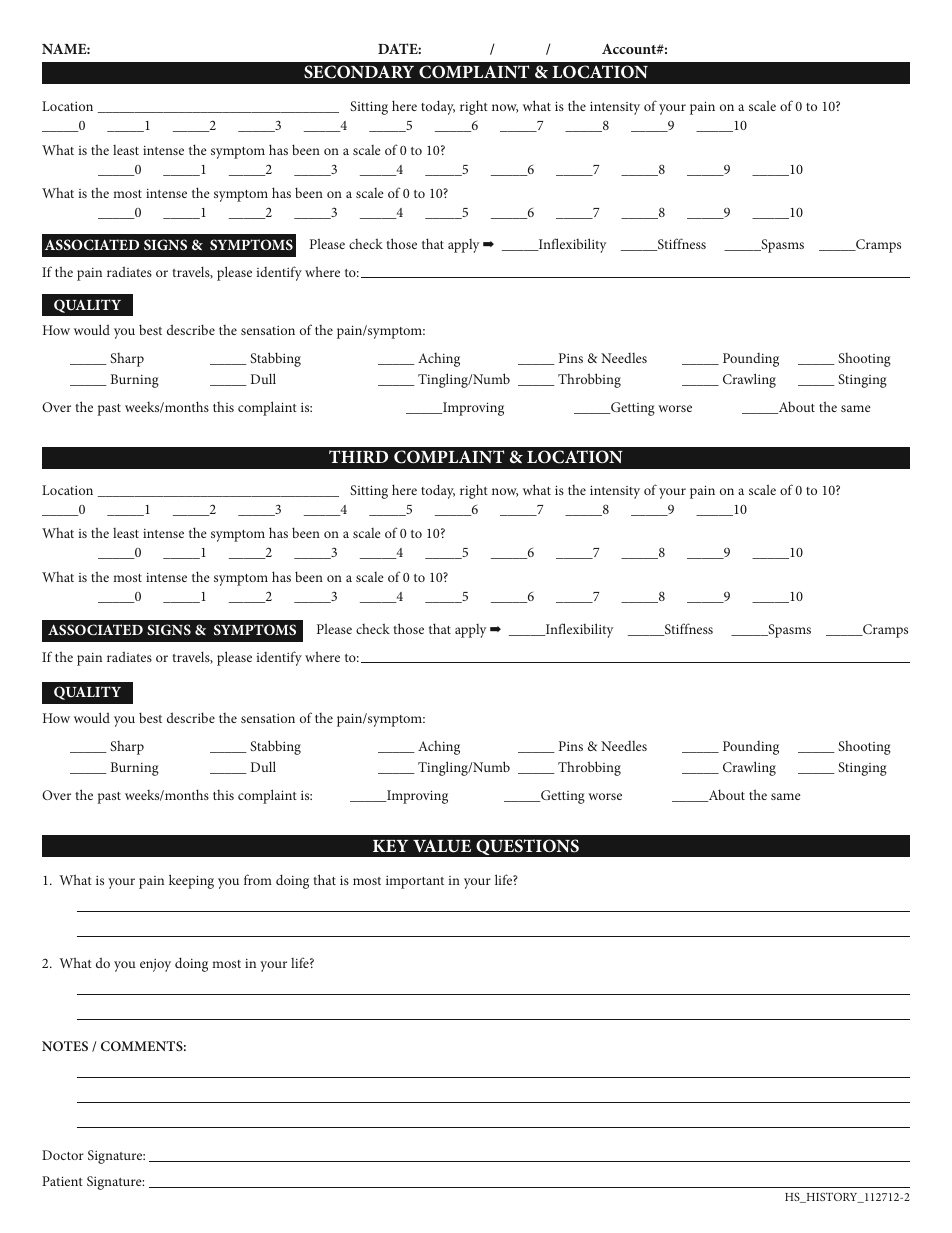 The height and width of the screenshot is (1233, 952). I want to click on keeping, so click(191, 881).
